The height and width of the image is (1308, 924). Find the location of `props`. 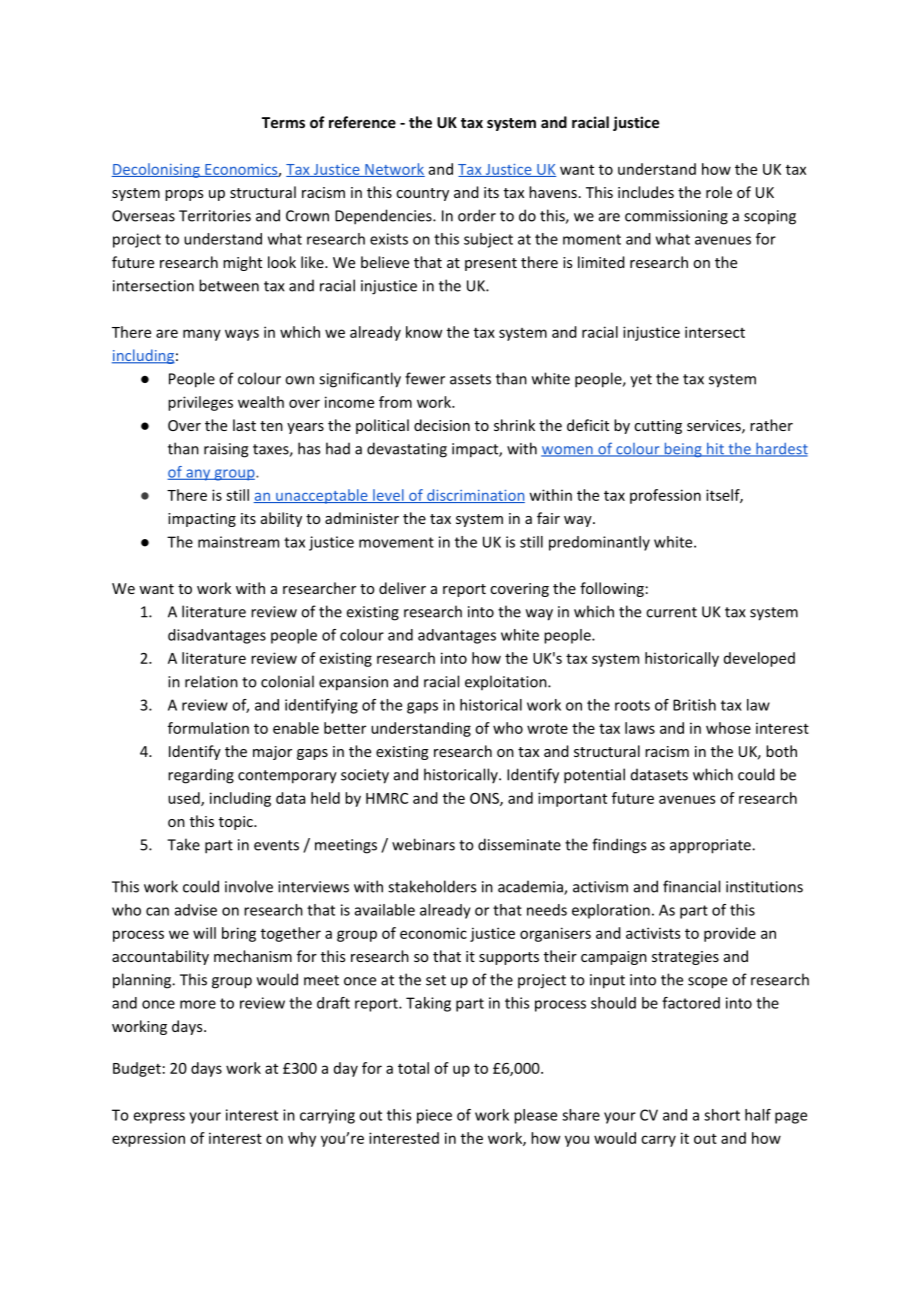

props is located at coordinates (184, 195).
